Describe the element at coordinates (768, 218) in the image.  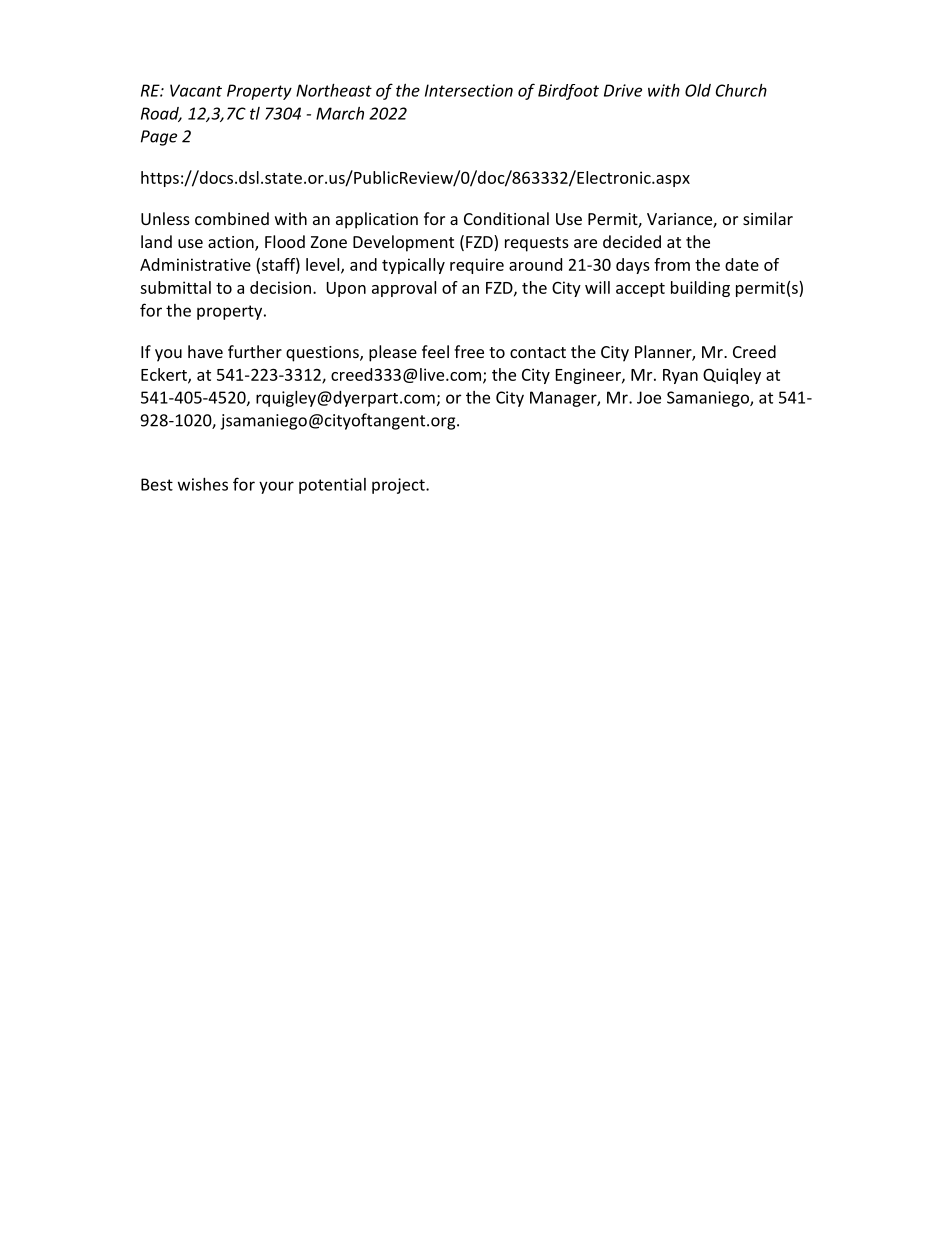
I see `similar` at that location.
